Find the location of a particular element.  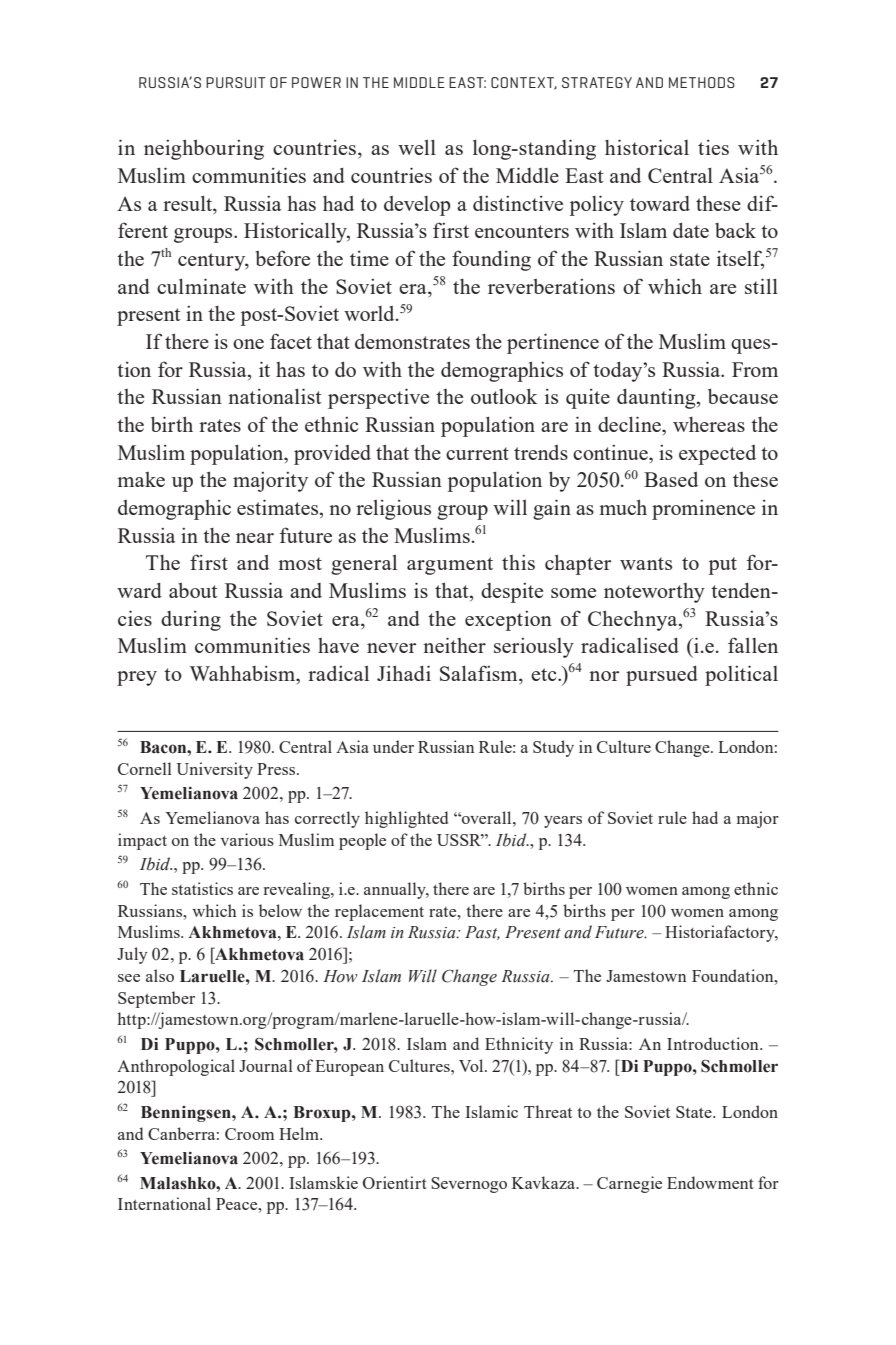

logical is located at coordinates (211, 1067).
